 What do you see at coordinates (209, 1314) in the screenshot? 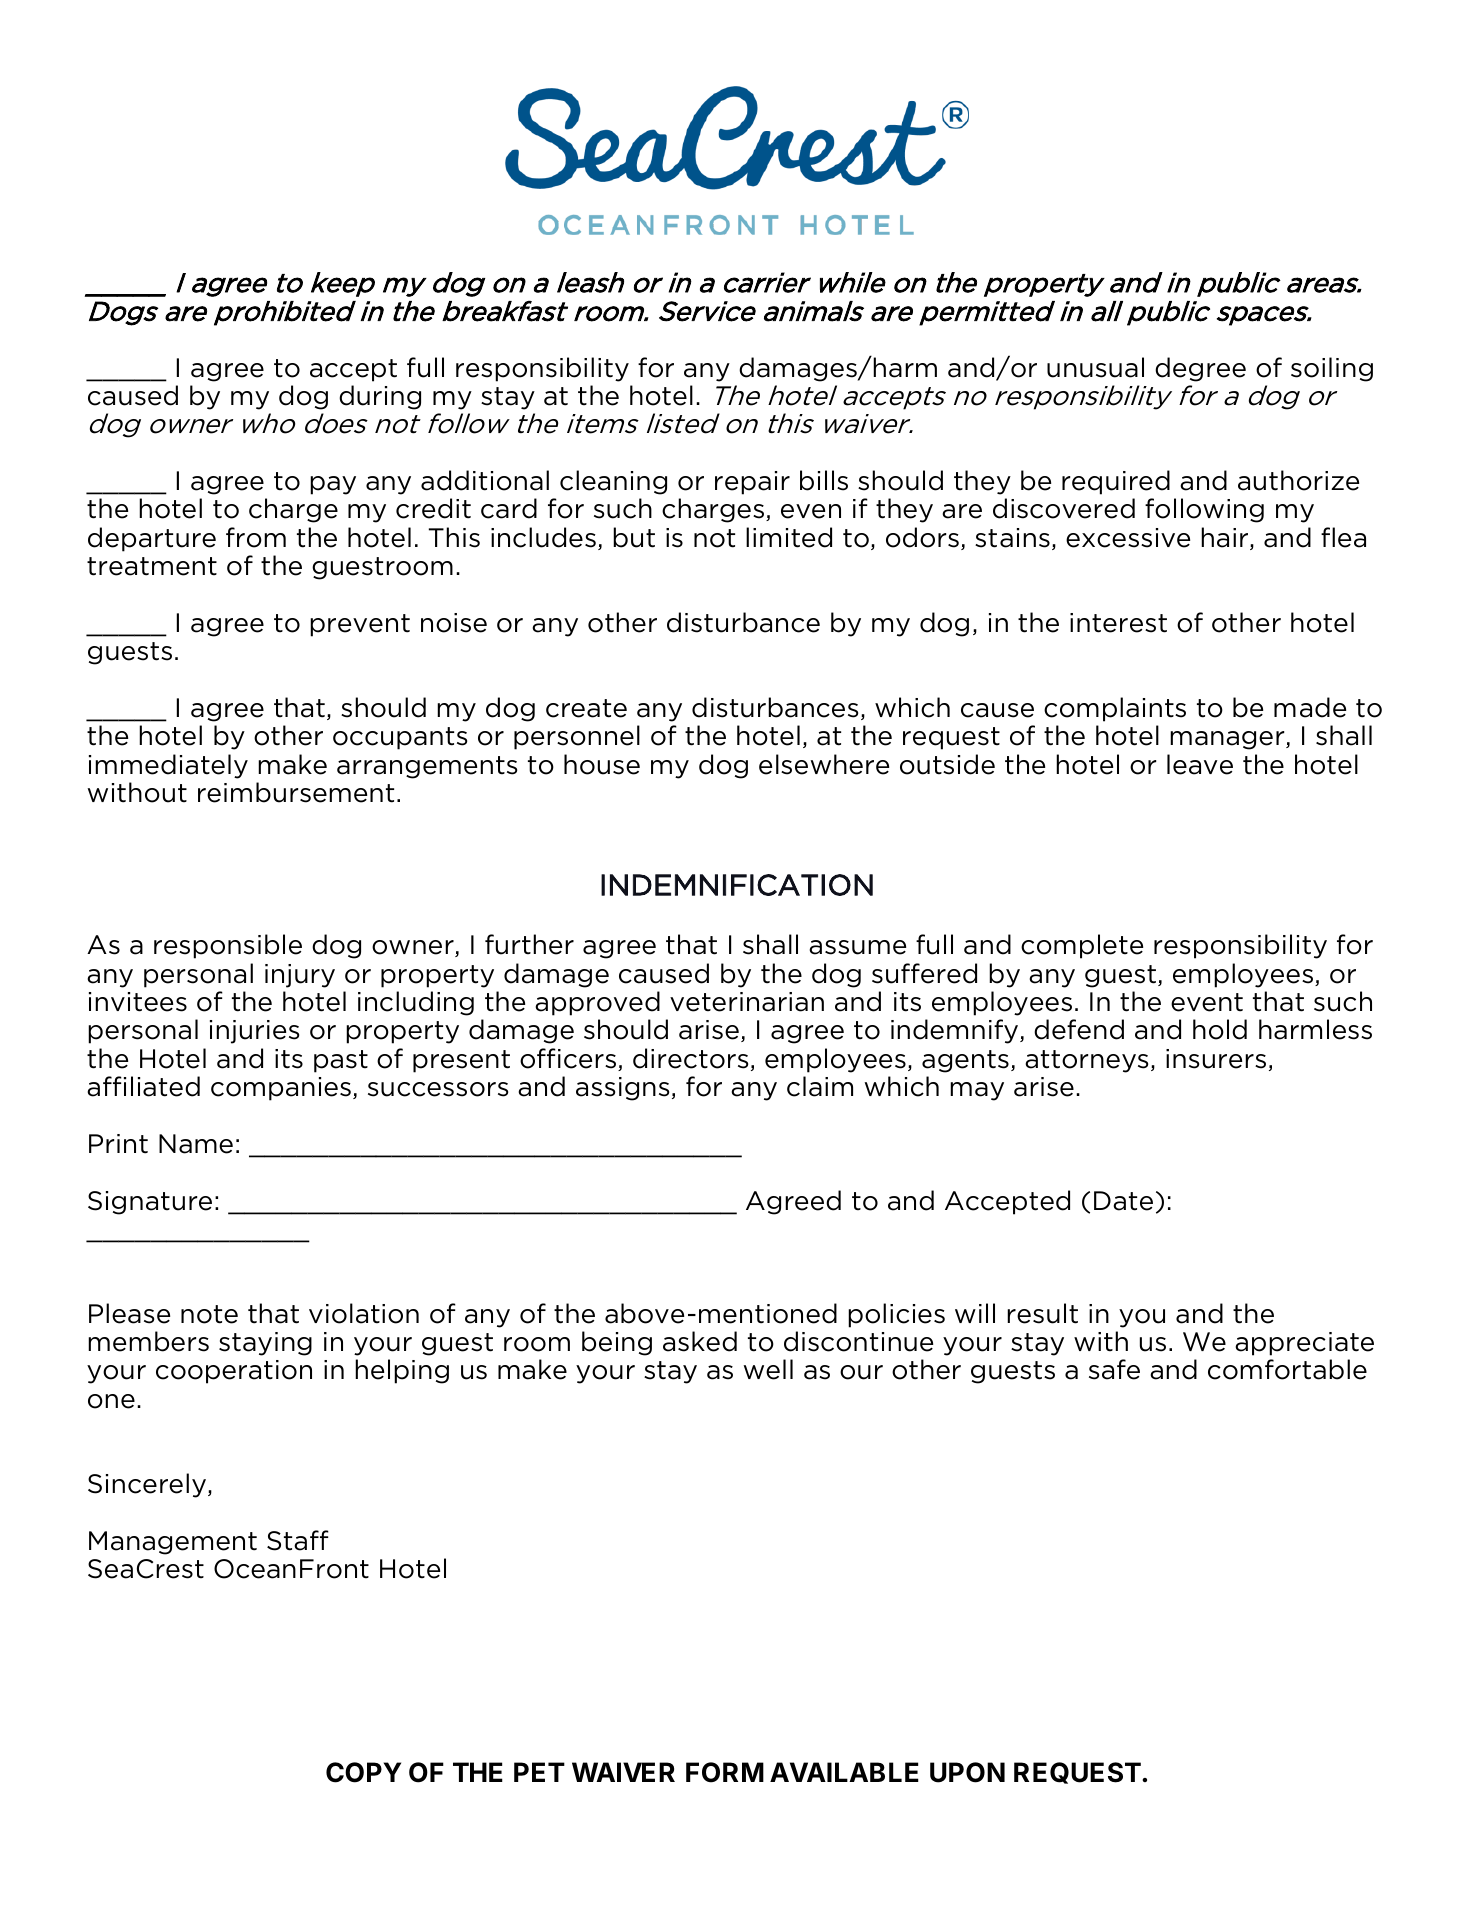
I see `note` at bounding box center [209, 1314].
